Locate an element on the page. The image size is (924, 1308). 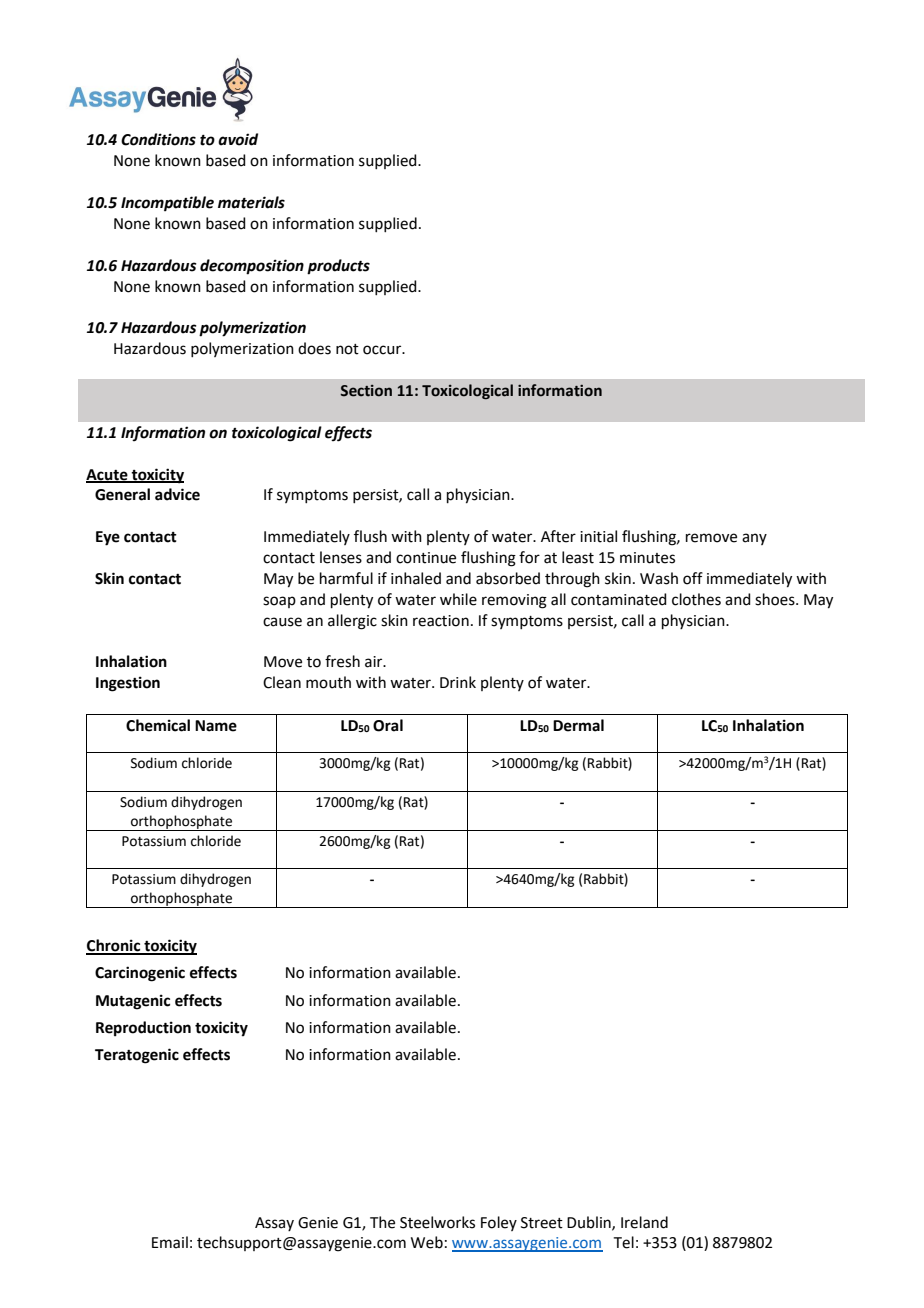
Name is located at coordinates (216, 726).
